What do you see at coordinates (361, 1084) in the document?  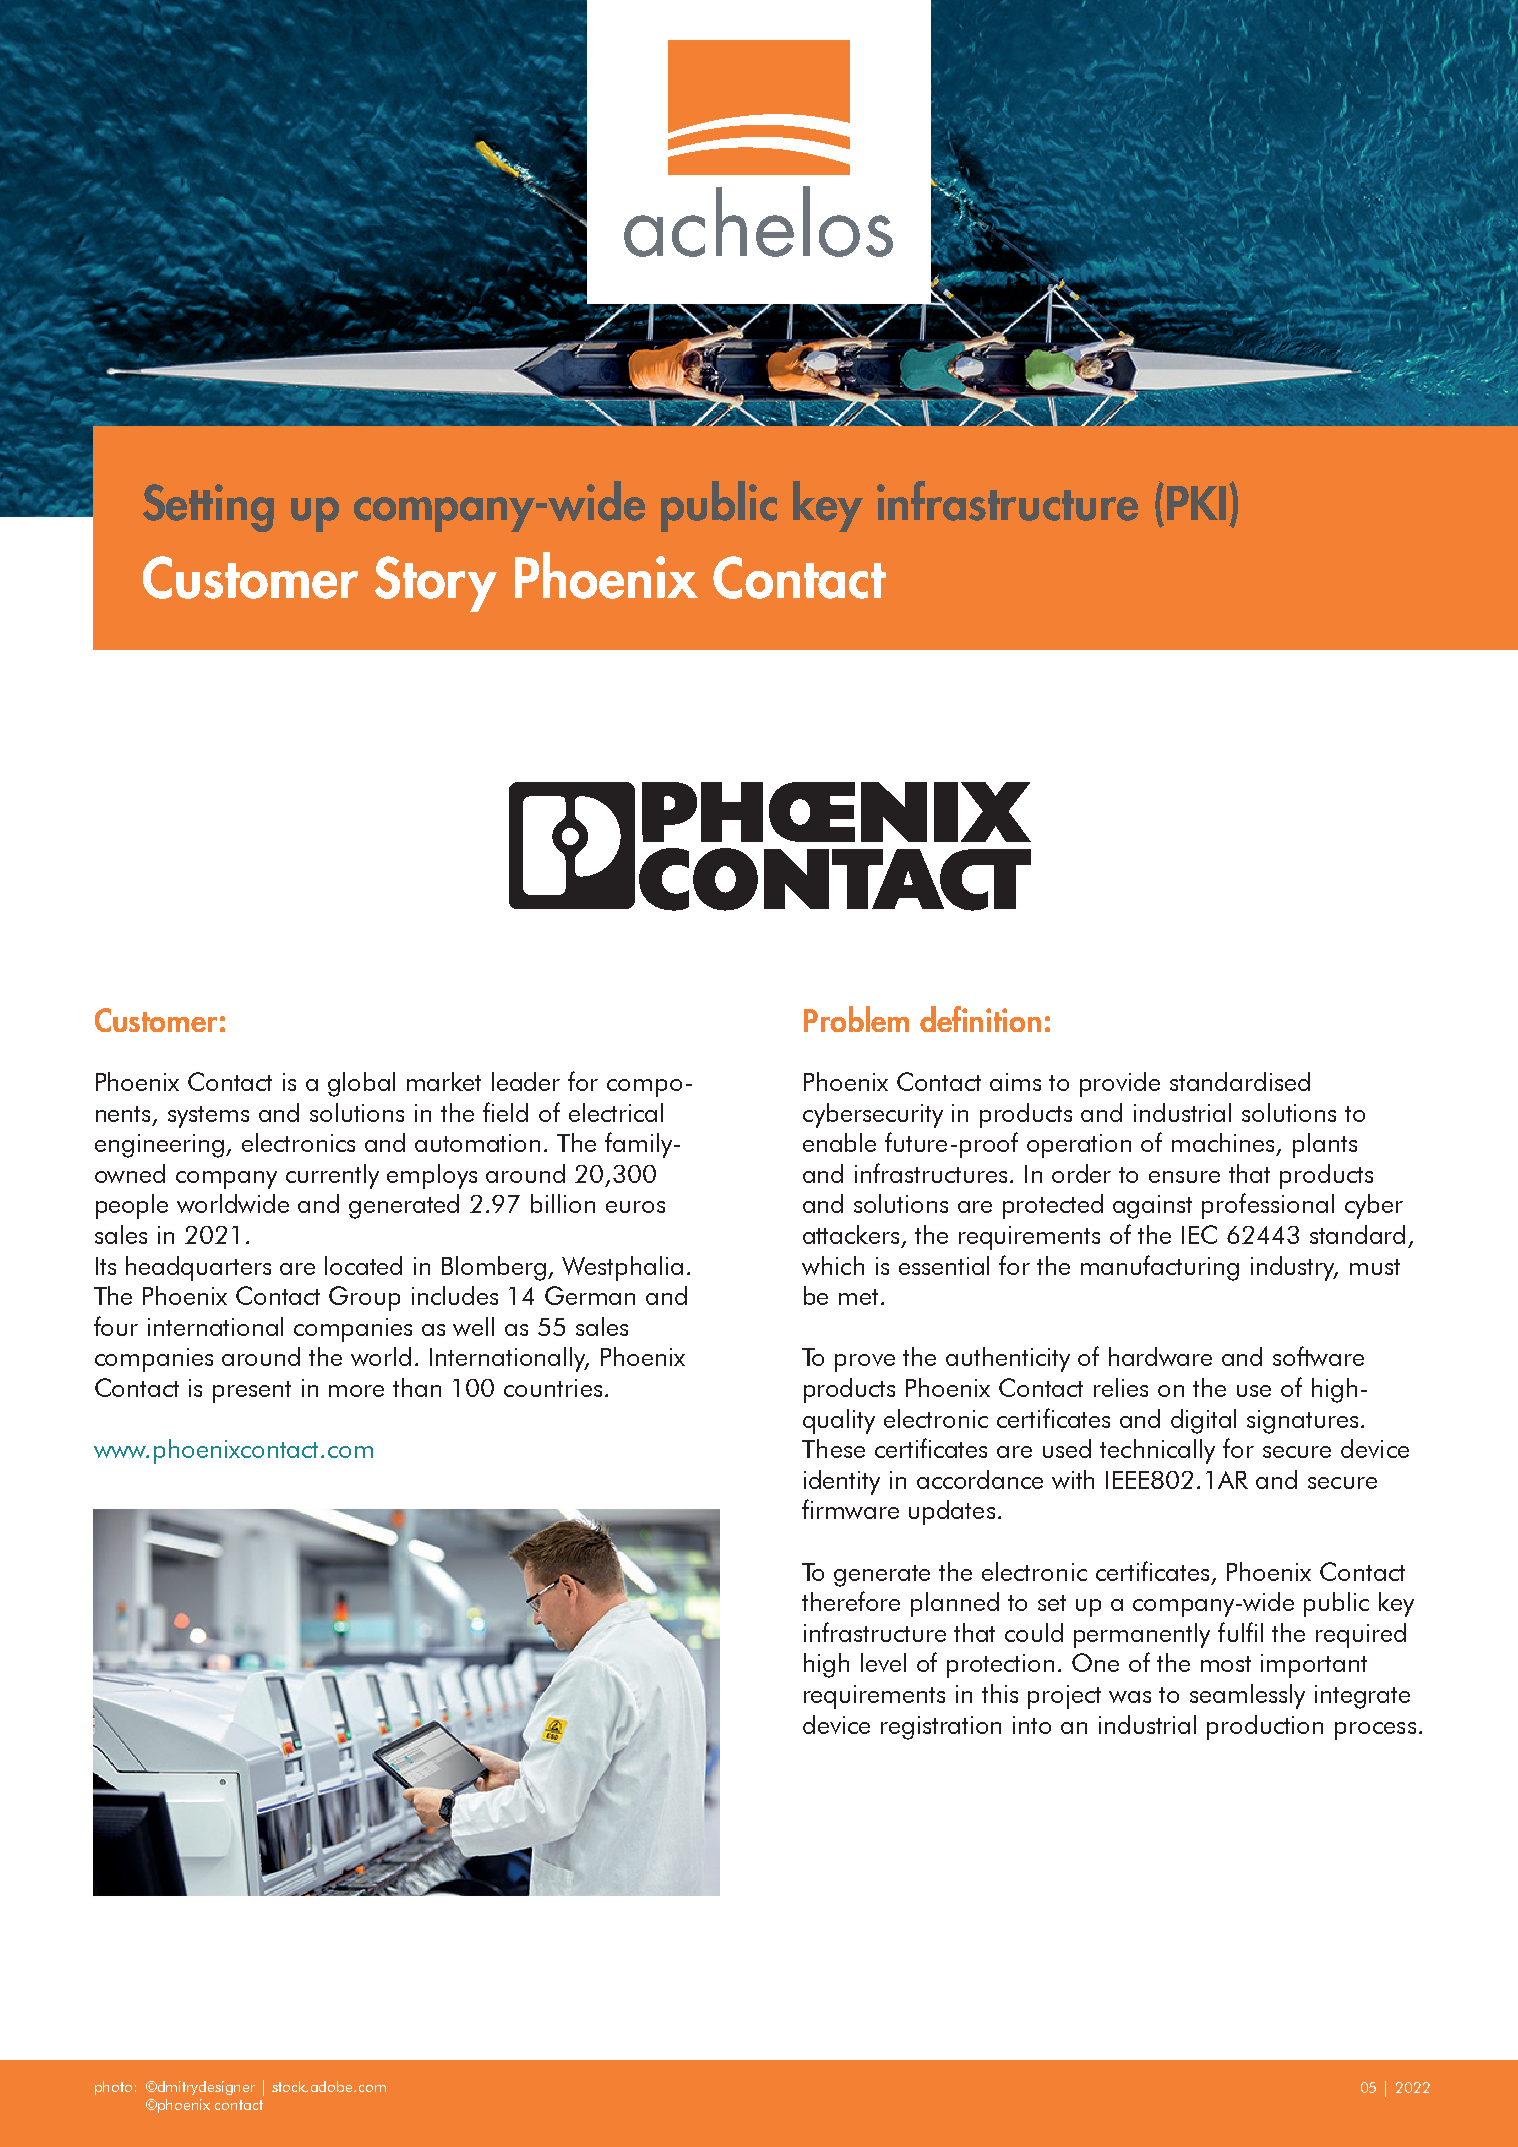 I see `global` at bounding box center [361, 1084].
